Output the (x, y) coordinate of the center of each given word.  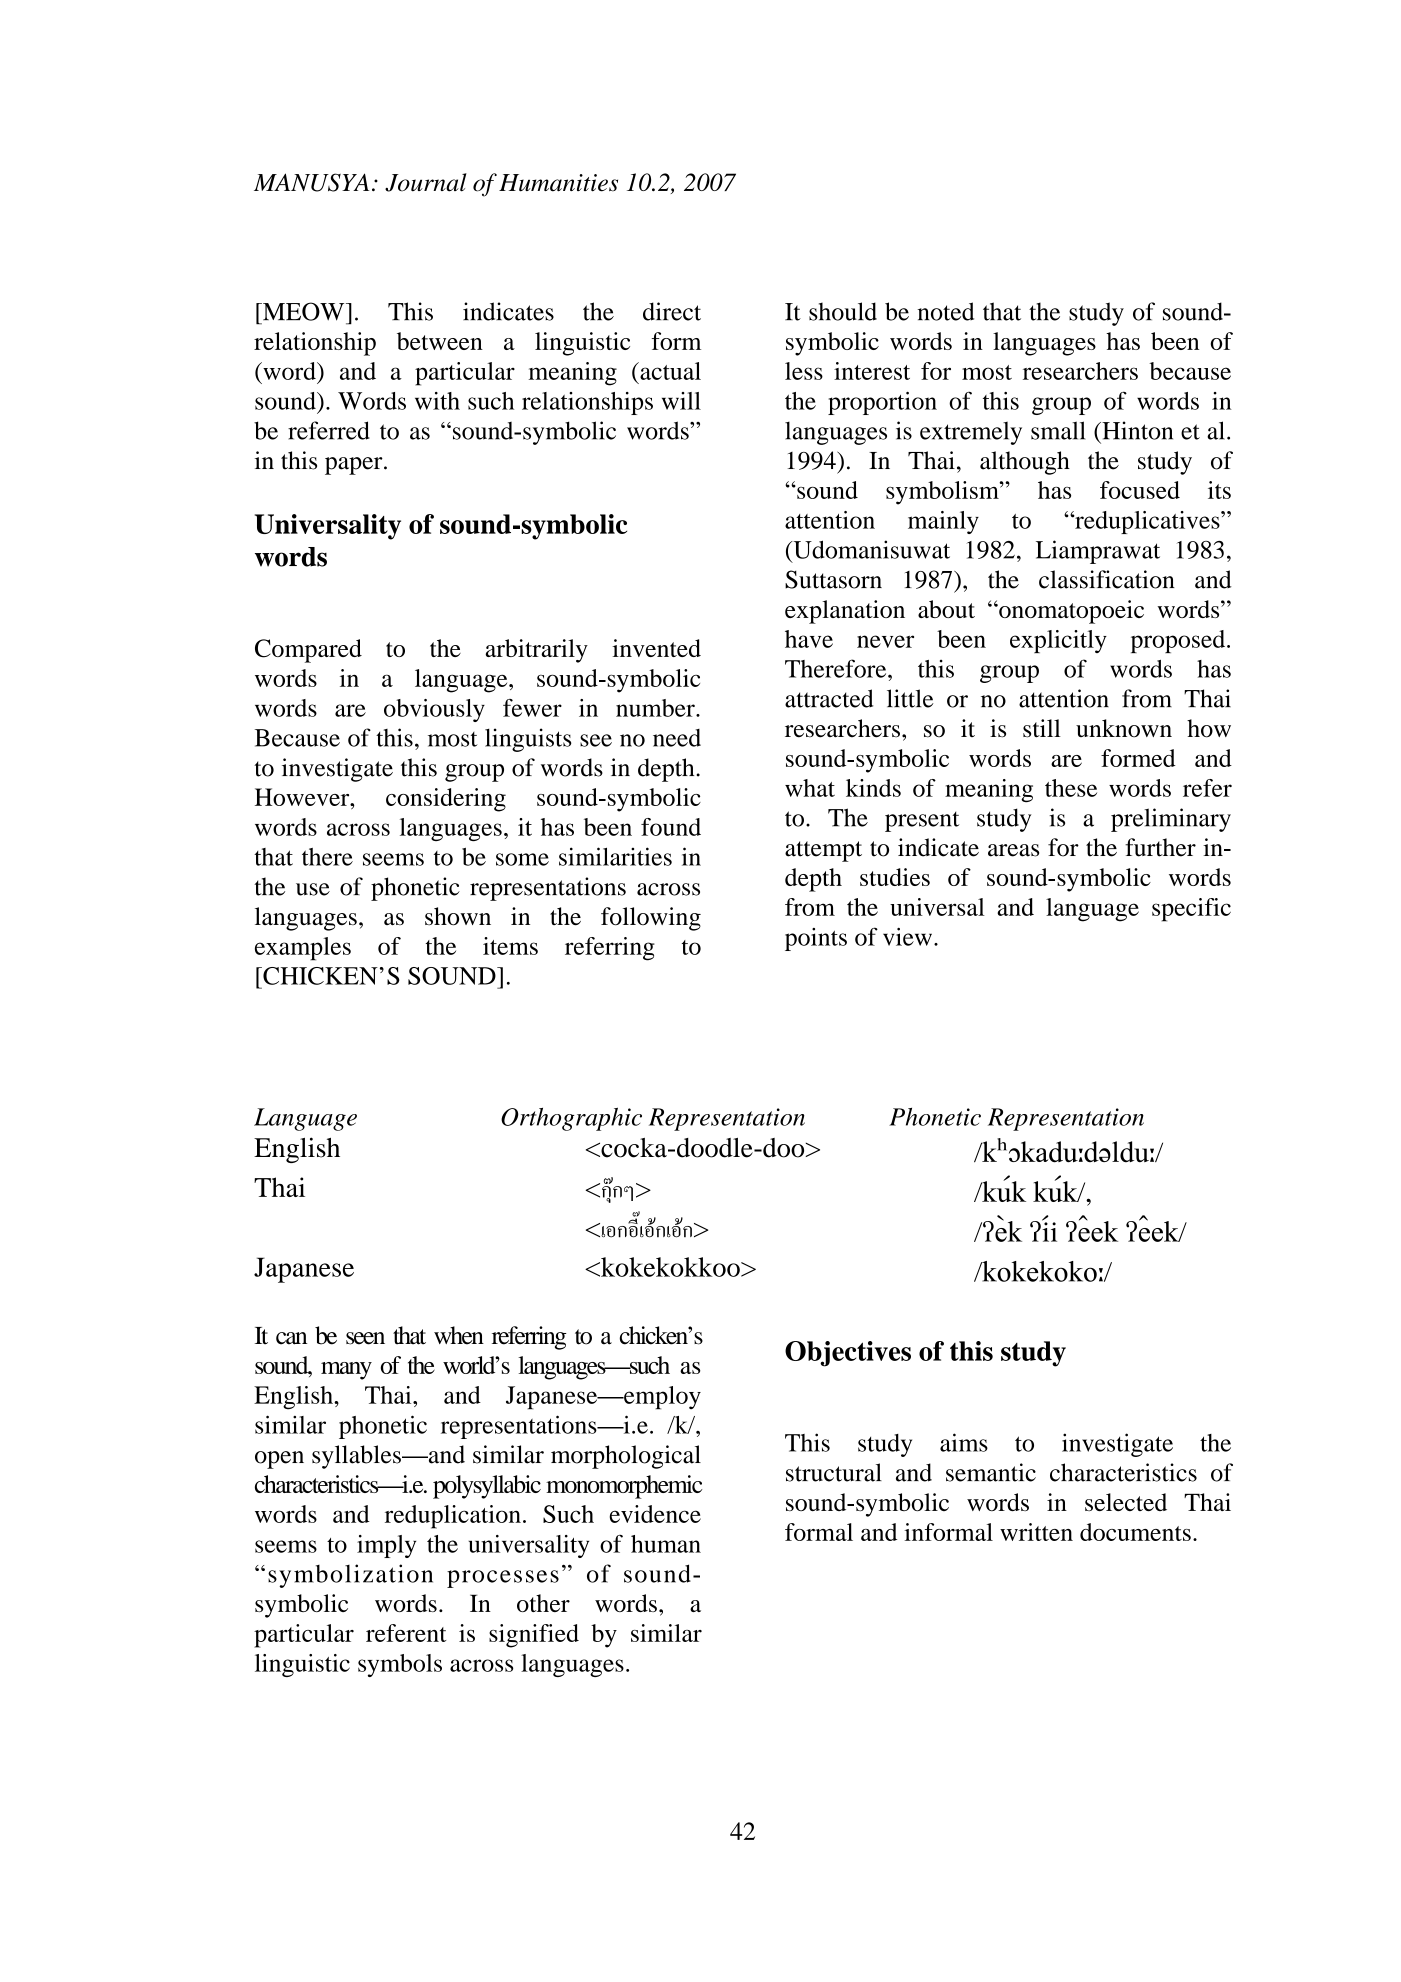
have (809, 639)
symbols (400, 1665)
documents (1135, 1532)
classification (1107, 579)
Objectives (848, 1354)
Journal (426, 182)
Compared (308, 651)
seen (365, 1338)
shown (458, 916)
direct (672, 311)
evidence (655, 1514)
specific (1191, 910)
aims (964, 1442)
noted (945, 311)
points (816, 939)
